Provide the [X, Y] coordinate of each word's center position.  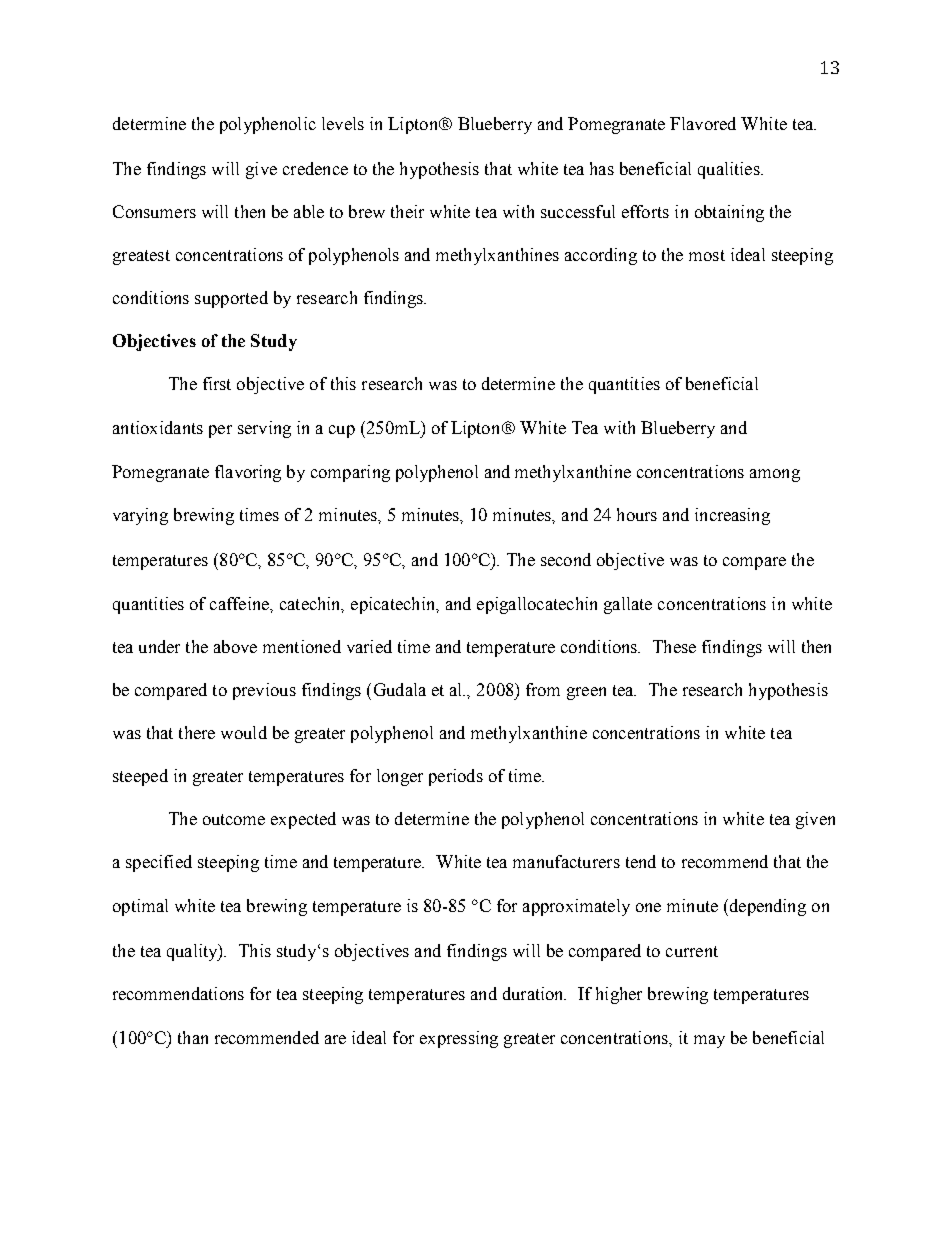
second [566, 559]
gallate [628, 605]
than [193, 1037]
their [407, 211]
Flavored [703, 123]
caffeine [240, 603]
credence [315, 168]
